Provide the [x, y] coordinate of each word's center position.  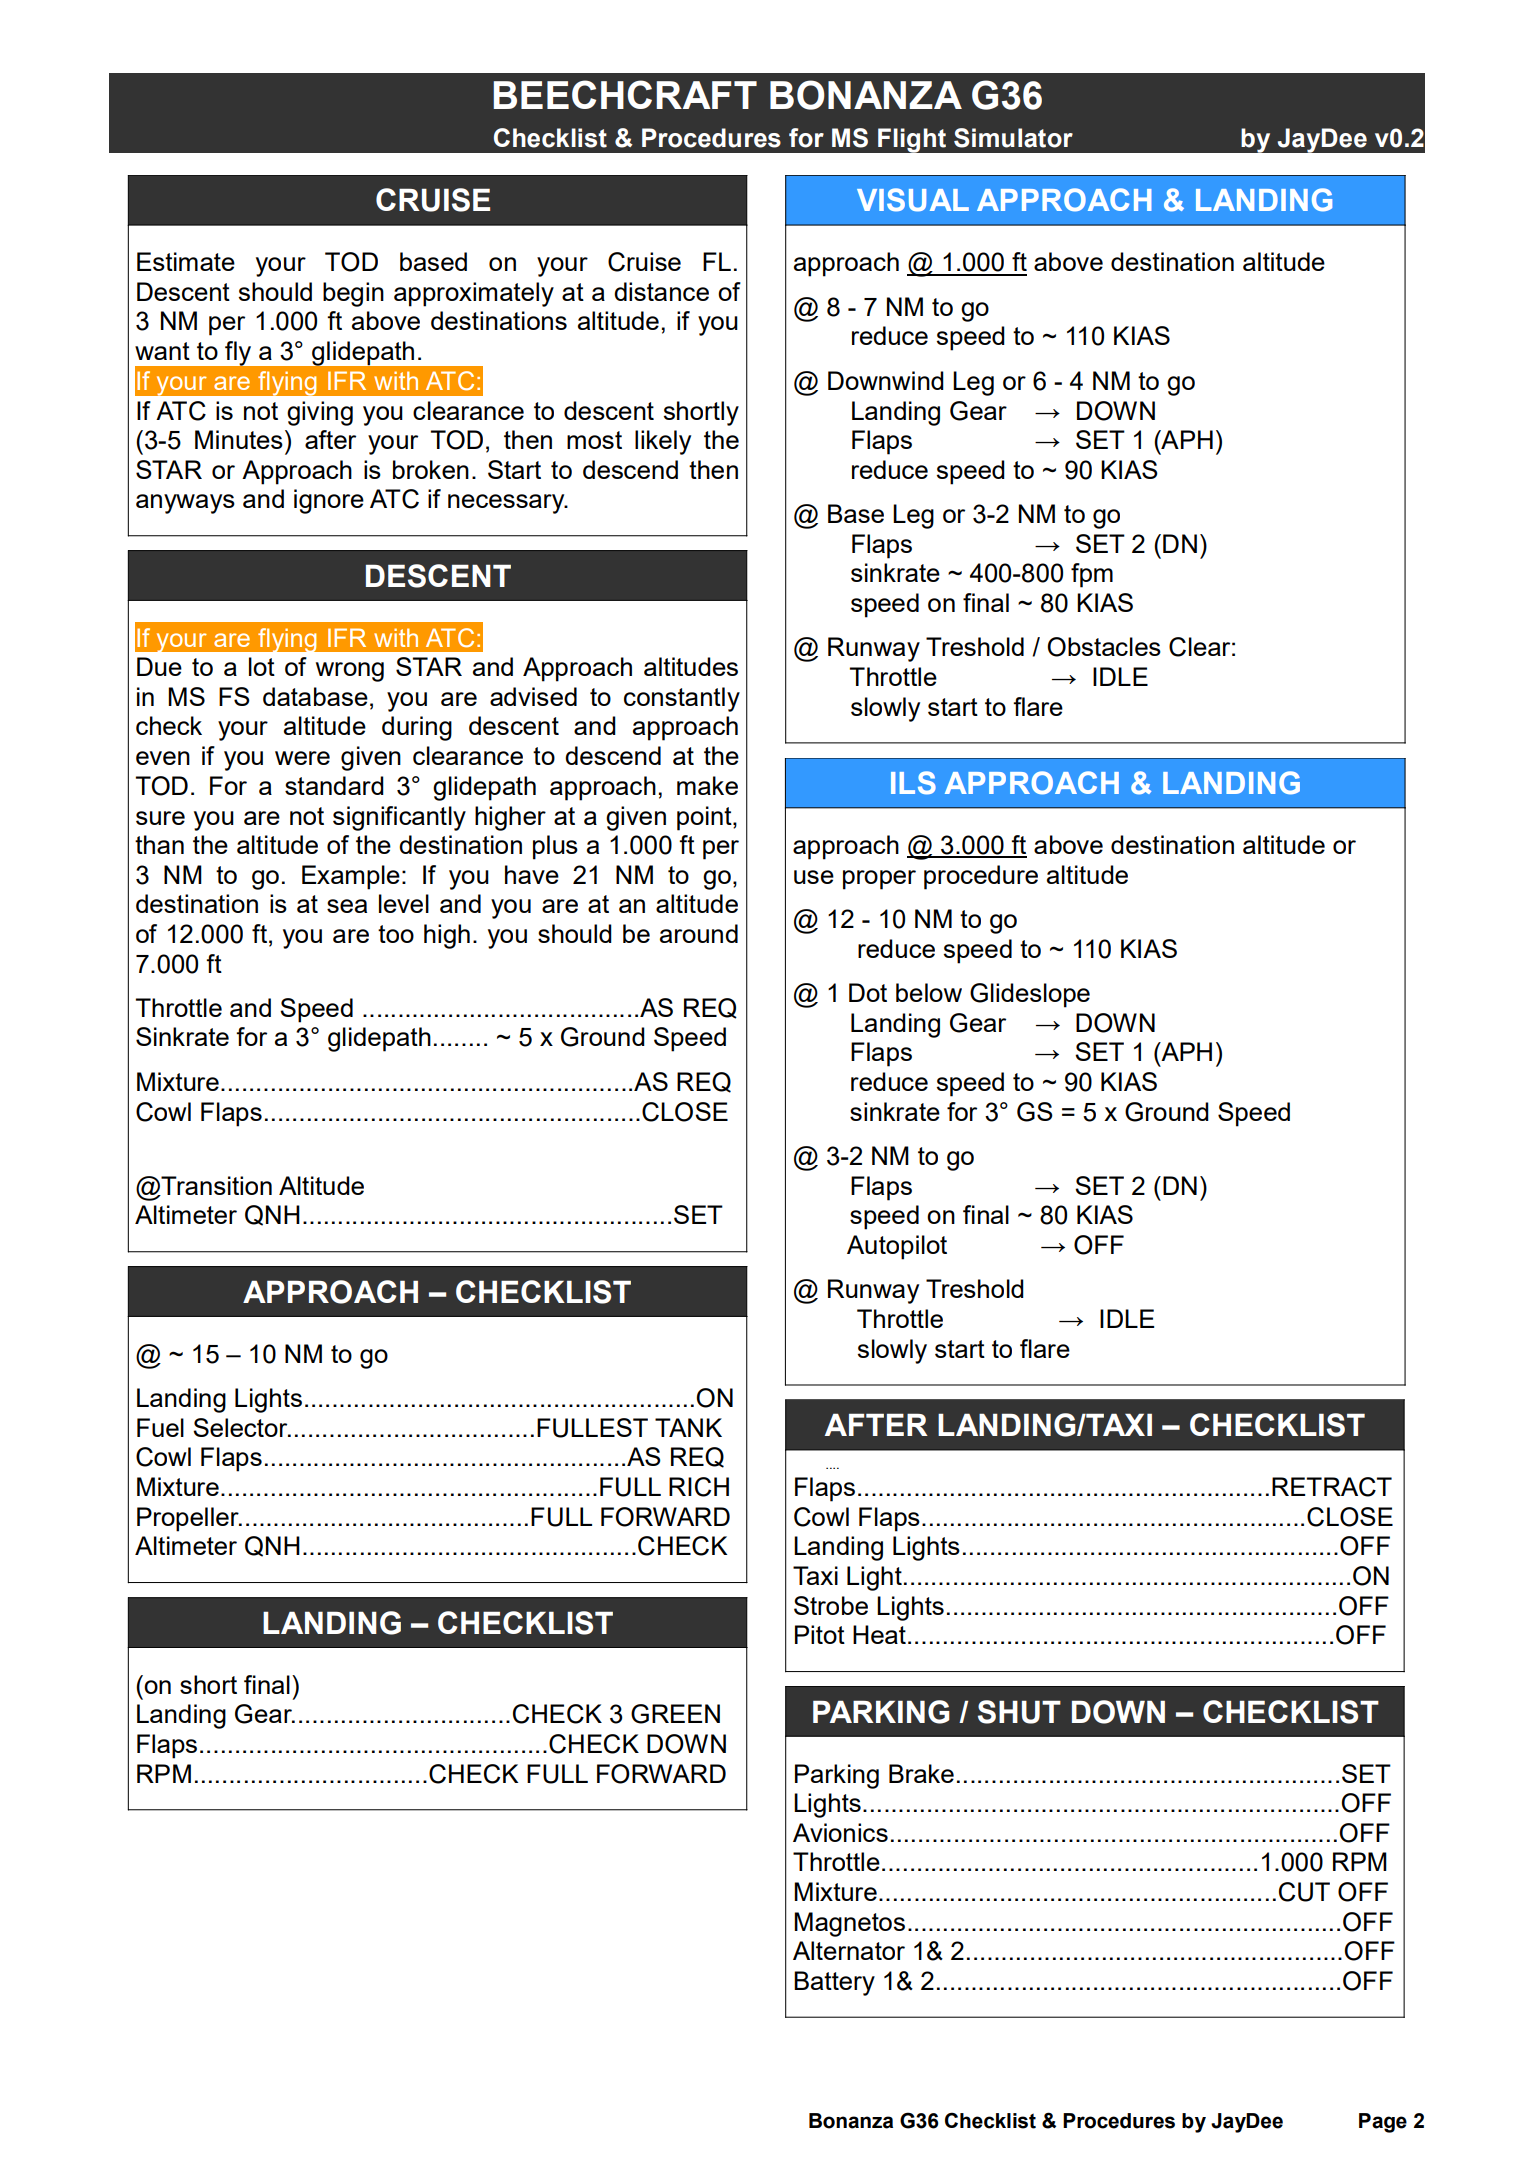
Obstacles [1104, 647]
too [396, 934]
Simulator [1013, 138]
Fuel [160, 1427]
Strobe [831, 1605]
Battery [834, 1983]
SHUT [1019, 1712]
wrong [350, 672]
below [929, 992]
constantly [682, 699]
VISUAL [913, 200]
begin [353, 294]
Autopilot [897, 1247]
